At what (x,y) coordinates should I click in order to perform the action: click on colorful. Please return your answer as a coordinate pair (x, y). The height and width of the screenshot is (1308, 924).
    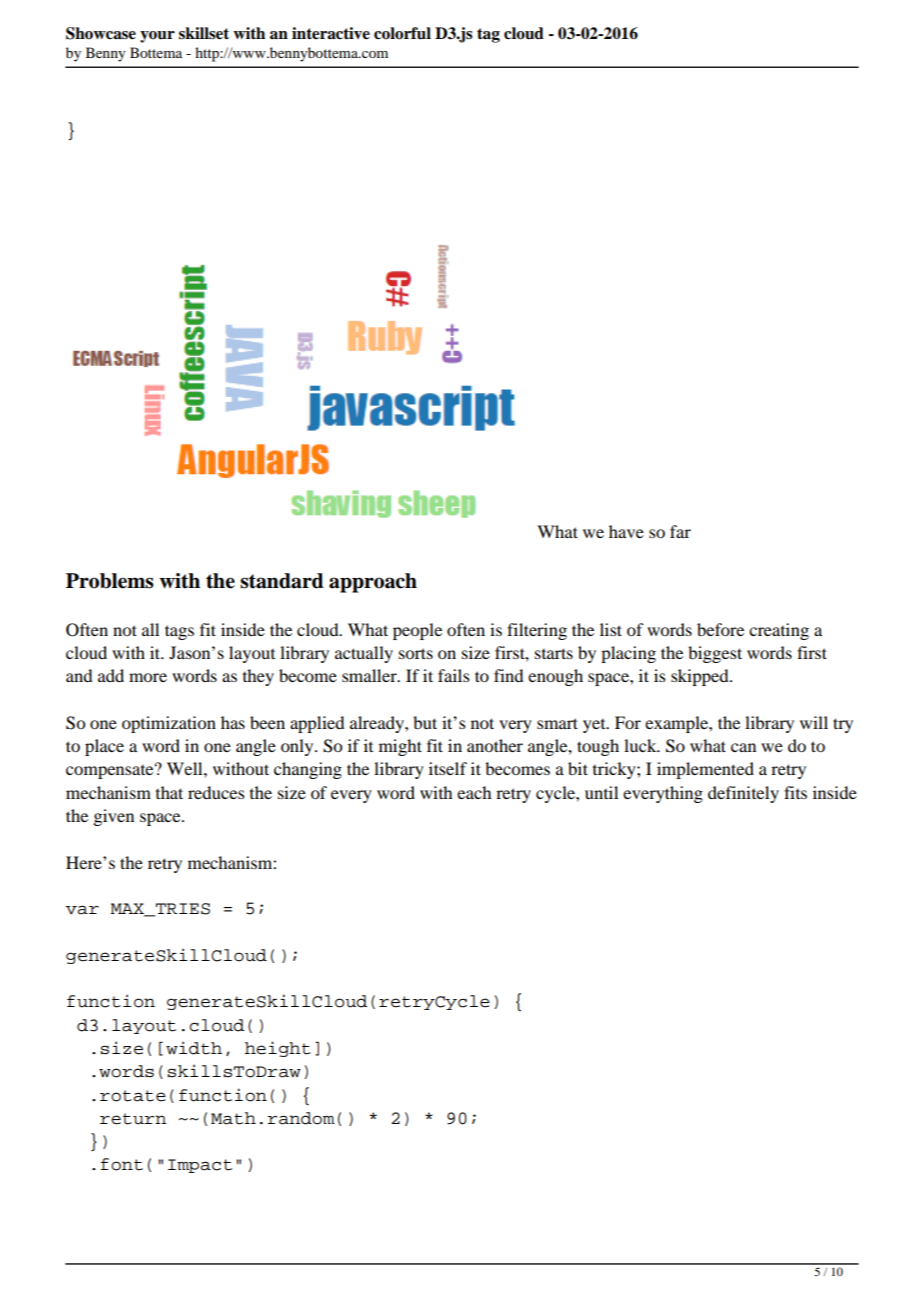
    Looking at the image, I should click on (402, 33).
